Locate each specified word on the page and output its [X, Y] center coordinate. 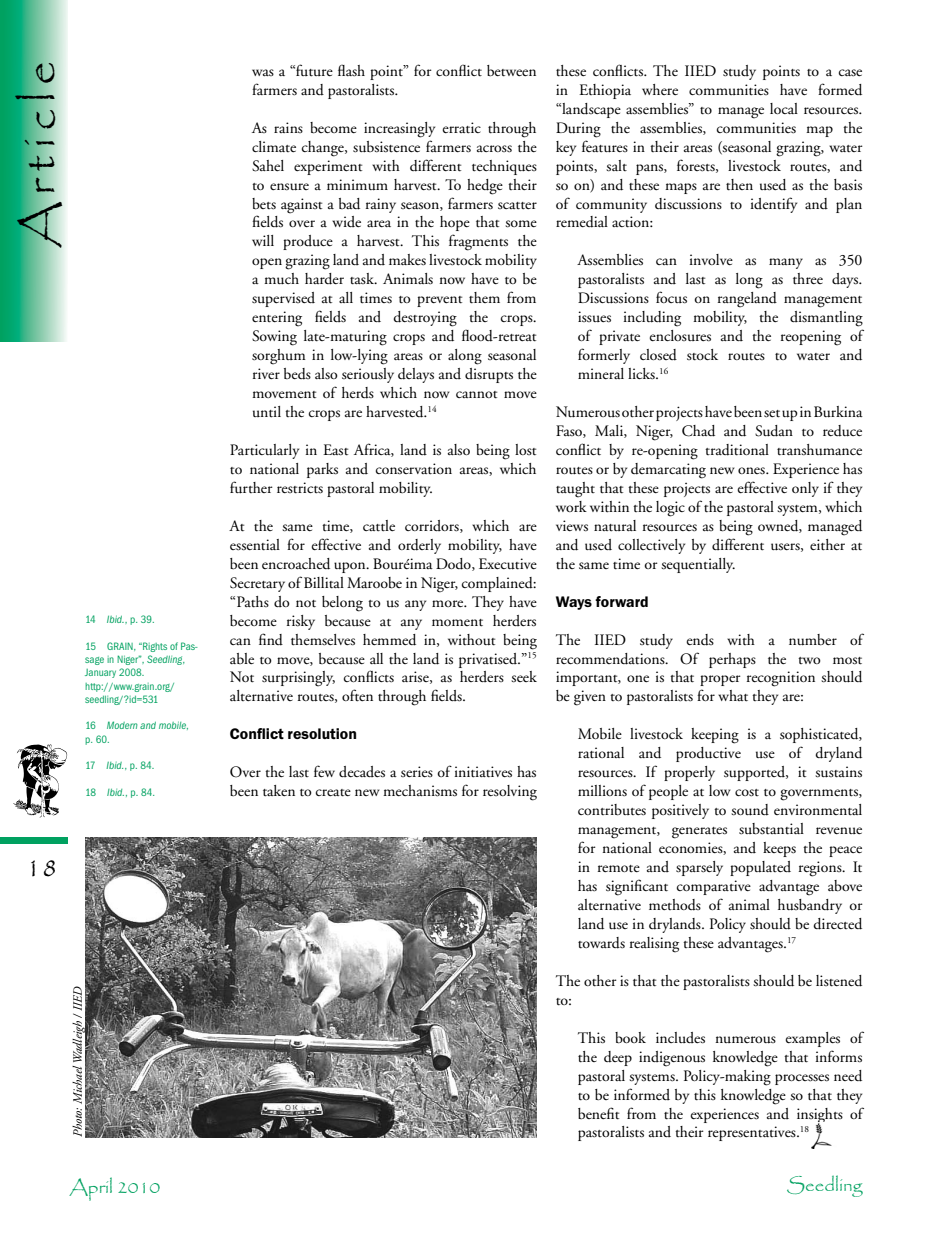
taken [279, 791]
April [90, 1189]
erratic [461, 128]
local [784, 108]
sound [750, 810]
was [263, 72]
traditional [737, 450]
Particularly [264, 451]
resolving [510, 793]
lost [525, 450]
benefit [598, 1113]
